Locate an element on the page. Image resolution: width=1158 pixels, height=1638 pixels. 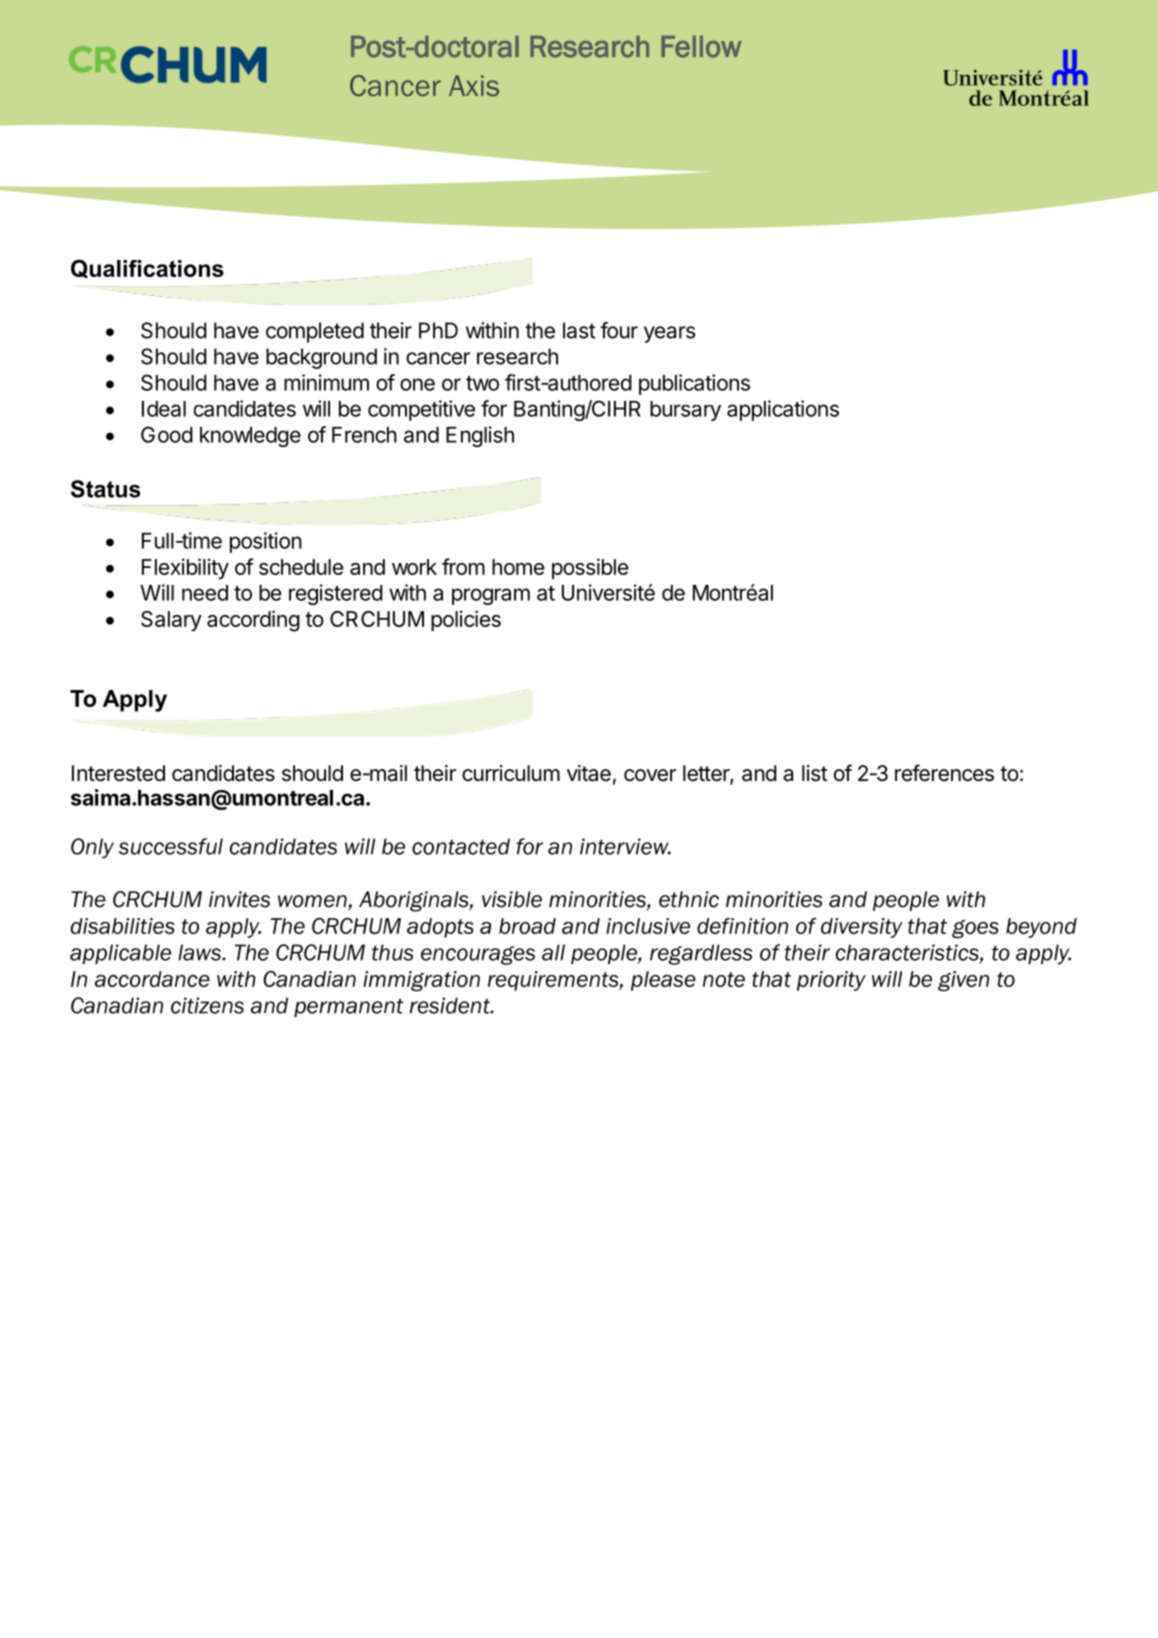
Axis is located at coordinates (474, 85).
